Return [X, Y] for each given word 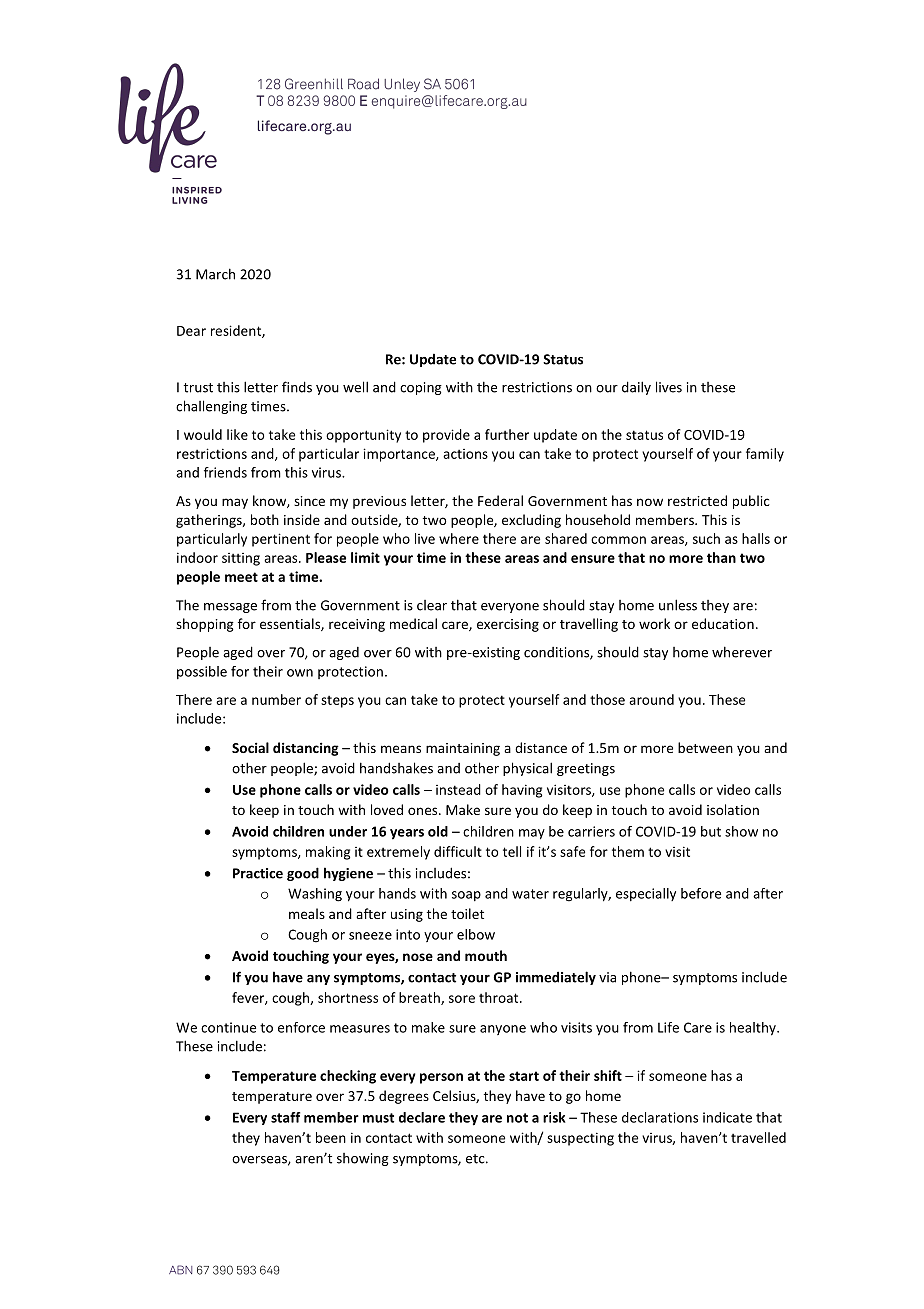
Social [250, 747]
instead [458, 789]
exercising [508, 625]
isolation [733, 809]
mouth [486, 955]
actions [465, 454]
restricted [697, 500]
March [215, 274]
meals [307, 913]
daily [636, 388]
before [701, 893]
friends [225, 472]
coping [421, 388]
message [230, 608]
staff [286, 1117]
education [723, 623]
